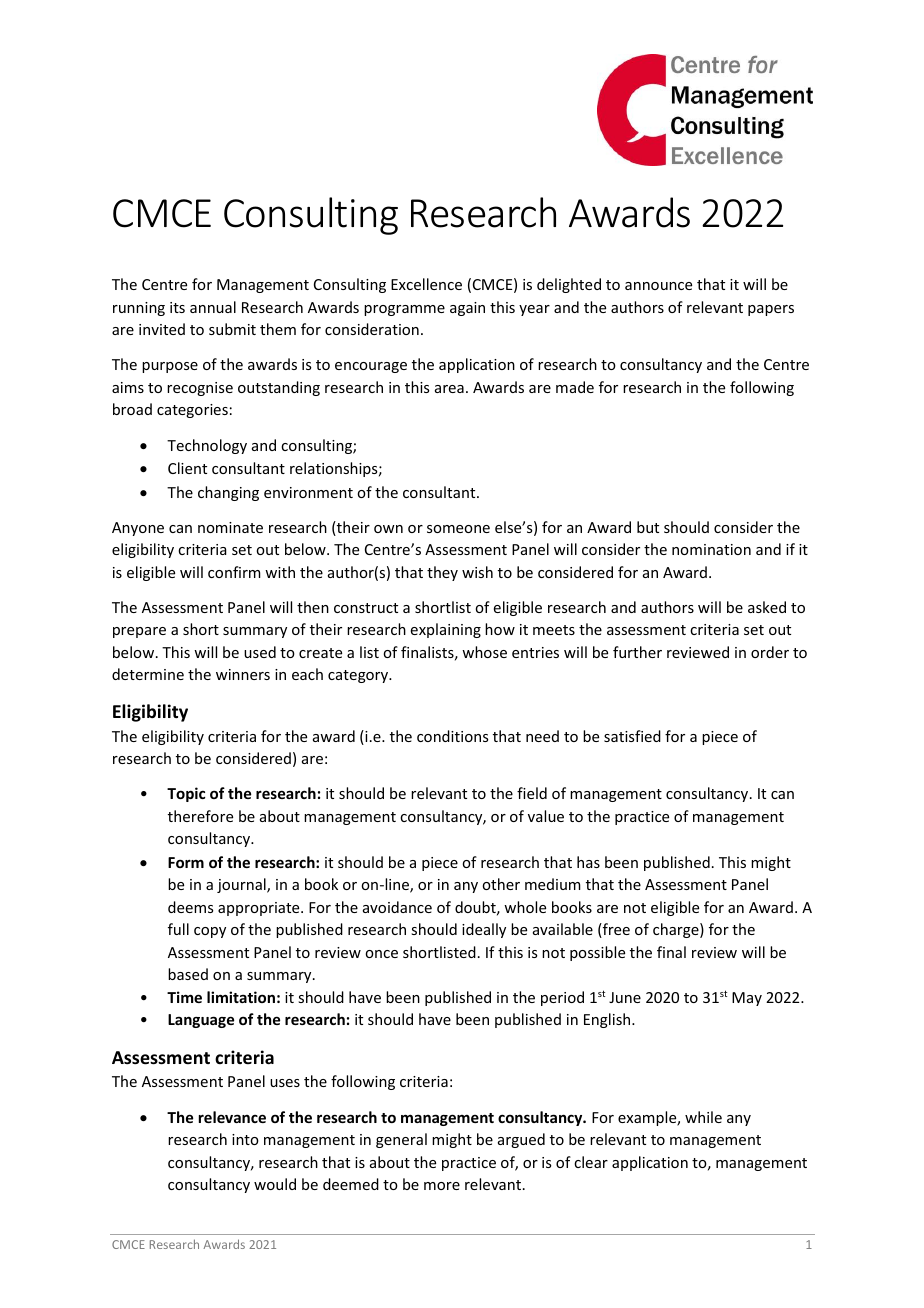  What do you see at coordinates (467, 309) in the screenshot?
I see `again` at bounding box center [467, 309].
